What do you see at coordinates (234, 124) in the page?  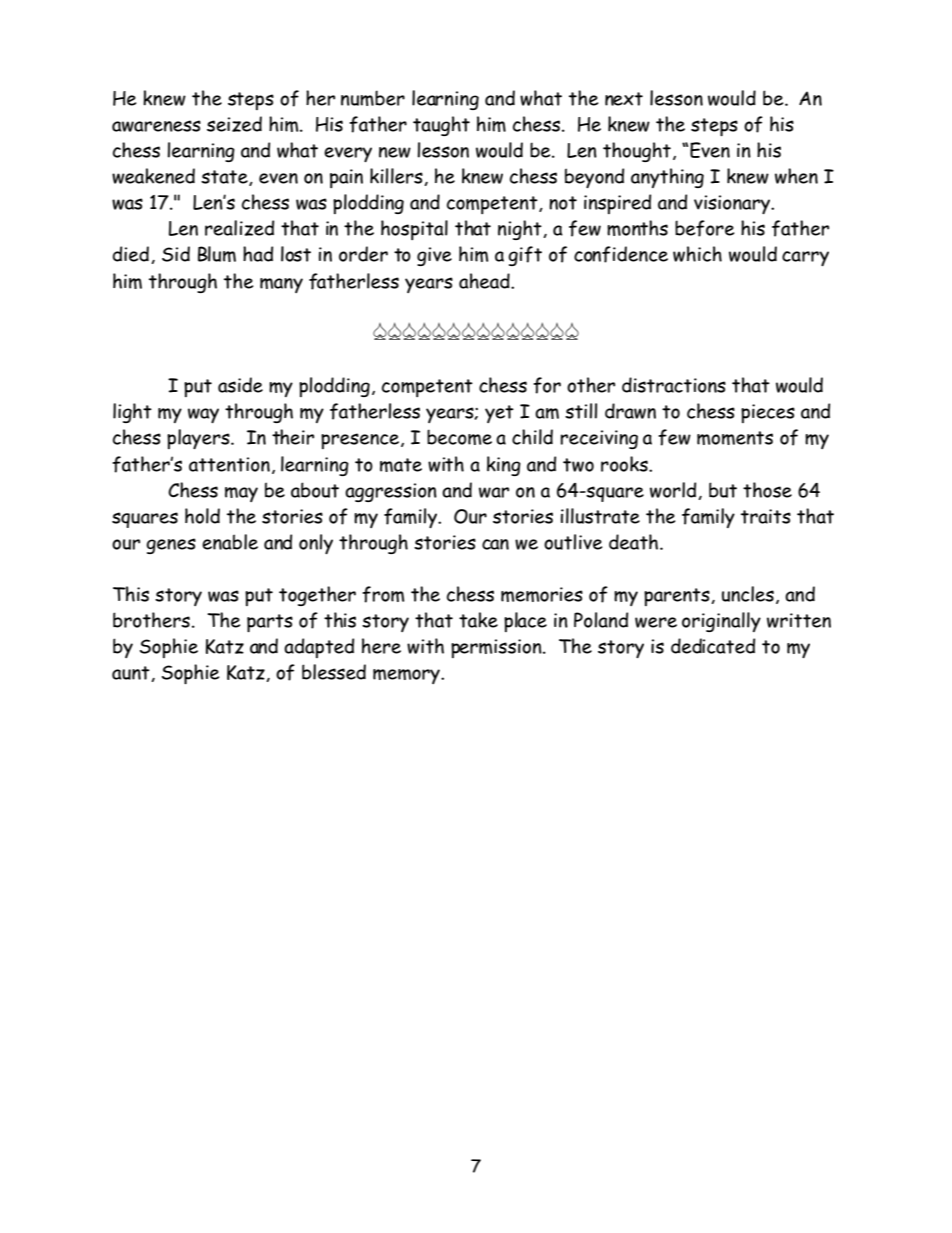 I see `seized` at bounding box center [234, 124].
